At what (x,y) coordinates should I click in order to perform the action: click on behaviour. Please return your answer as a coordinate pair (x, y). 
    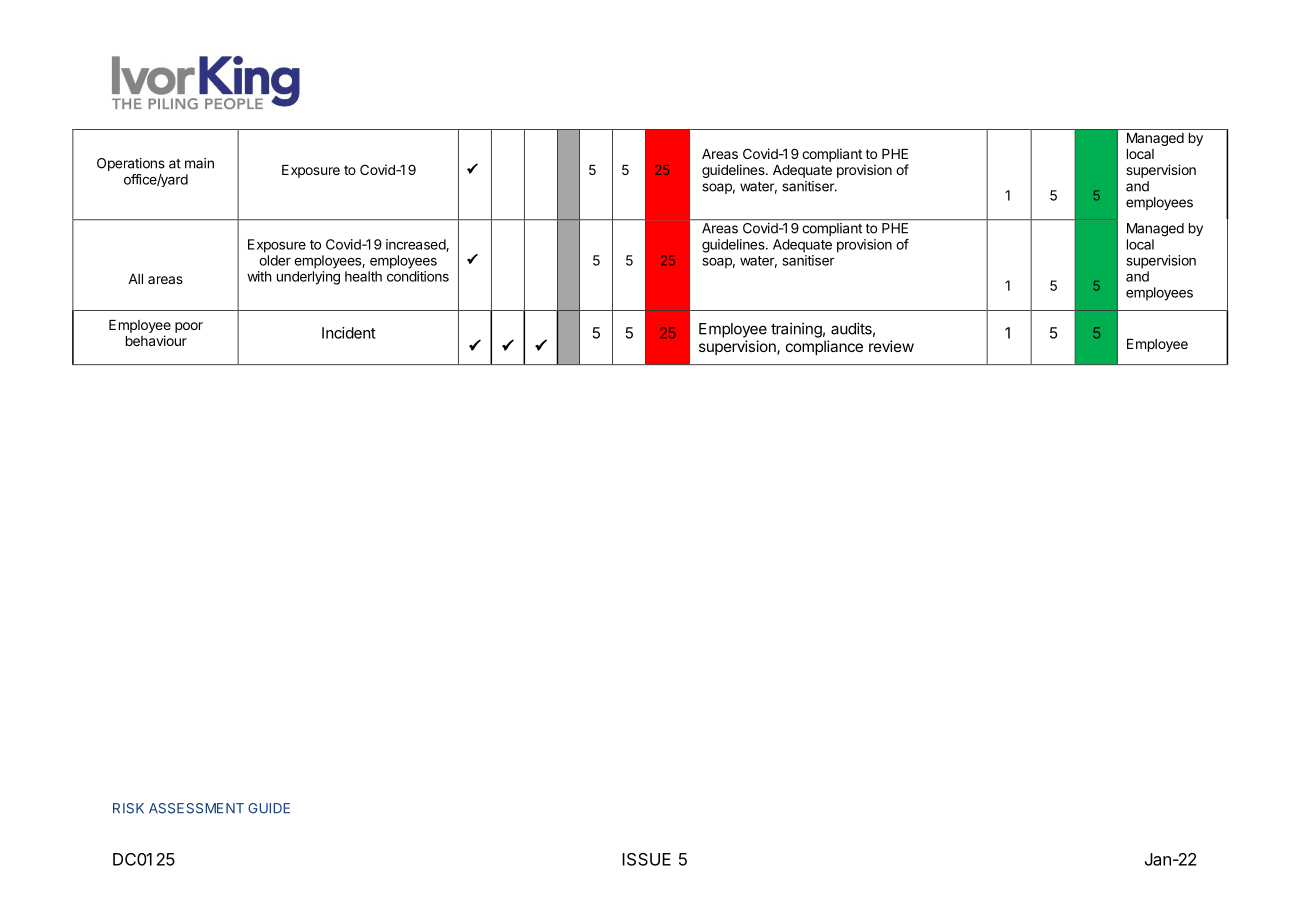
    Looking at the image, I should click on (156, 340).
